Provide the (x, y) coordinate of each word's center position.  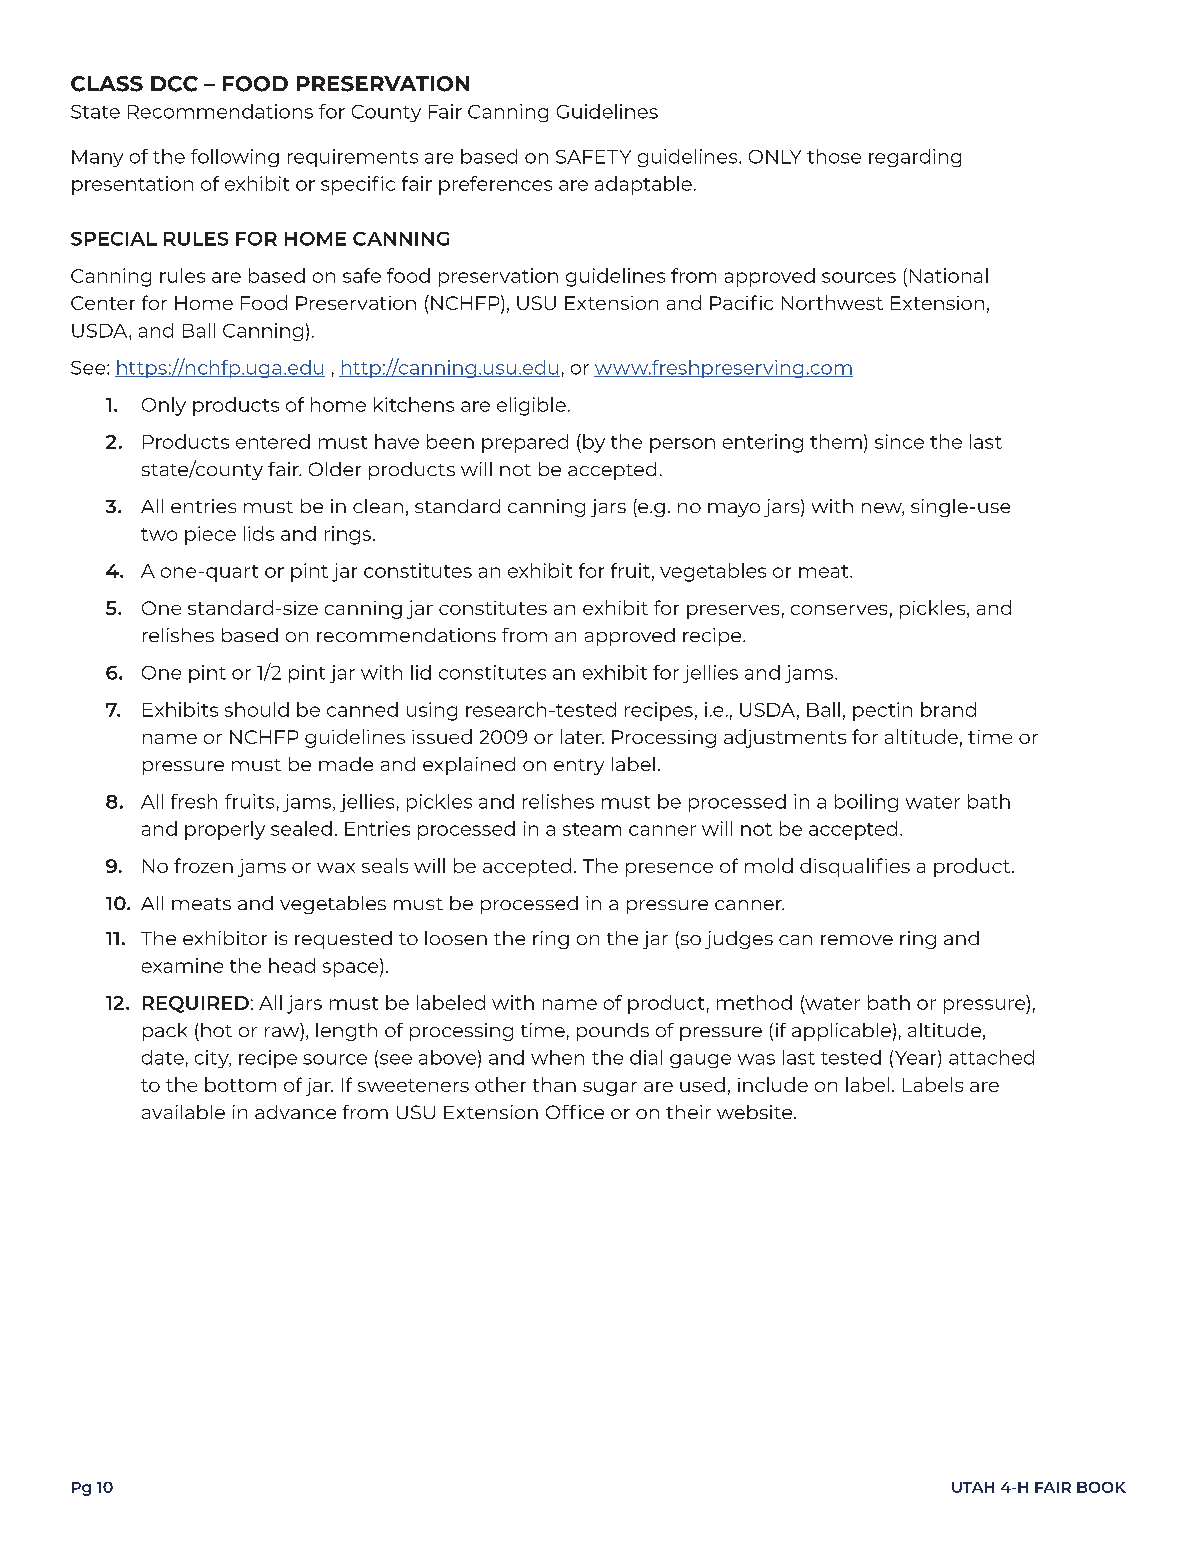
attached (991, 1057)
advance (295, 1112)
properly (225, 830)
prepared (525, 443)
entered (273, 441)
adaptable (643, 185)
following (235, 158)
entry (579, 767)
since (899, 441)
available (183, 1112)
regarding (915, 158)
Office (575, 1112)
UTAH (973, 1487)
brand (948, 709)
